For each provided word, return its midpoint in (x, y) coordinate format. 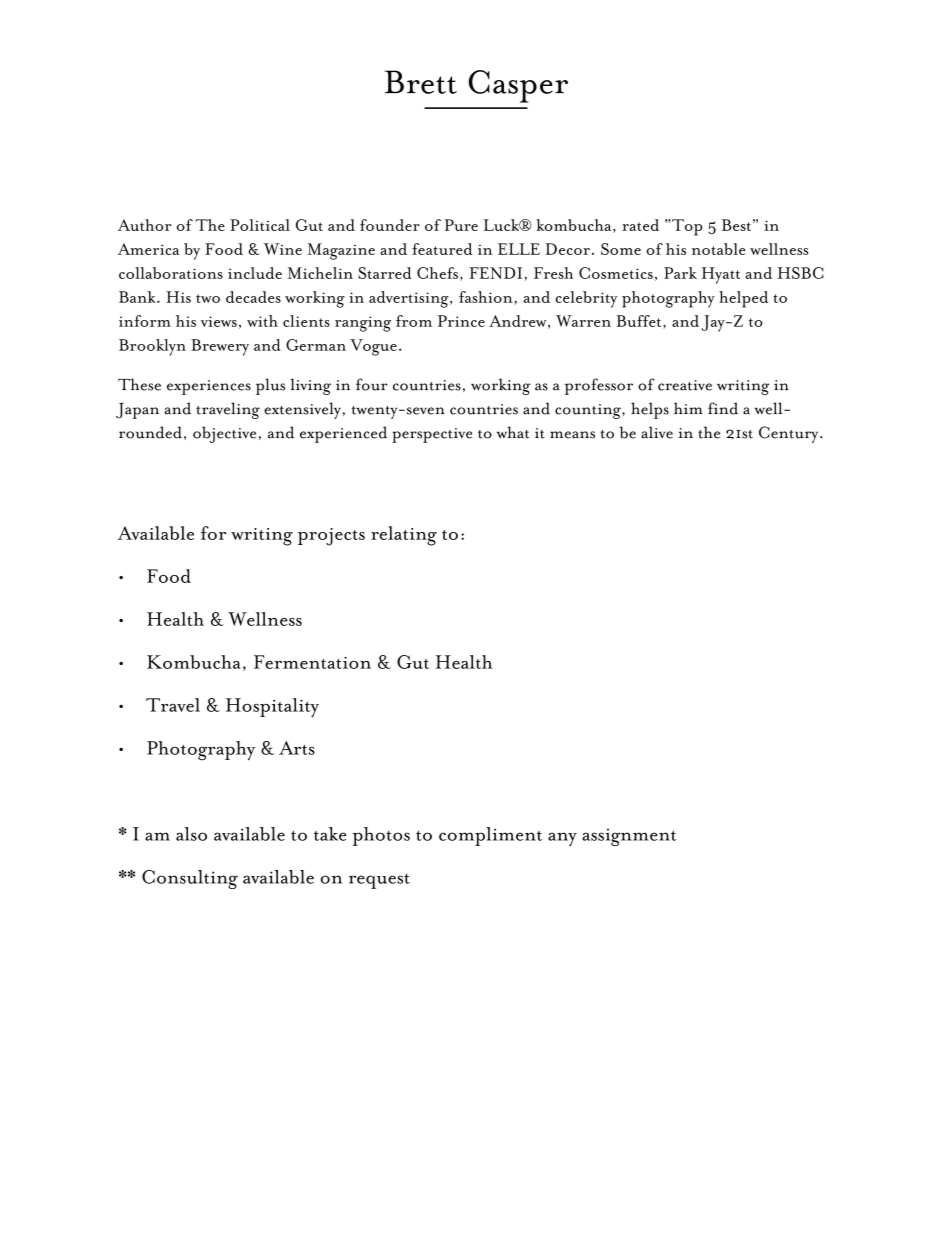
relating (404, 536)
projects (331, 537)
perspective (432, 435)
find (723, 408)
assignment (629, 837)
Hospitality (272, 708)
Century (790, 434)
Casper (518, 86)
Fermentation (312, 662)
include (255, 273)
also (191, 834)
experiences (209, 387)
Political (260, 225)
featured (442, 249)
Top (687, 227)
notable (718, 249)
